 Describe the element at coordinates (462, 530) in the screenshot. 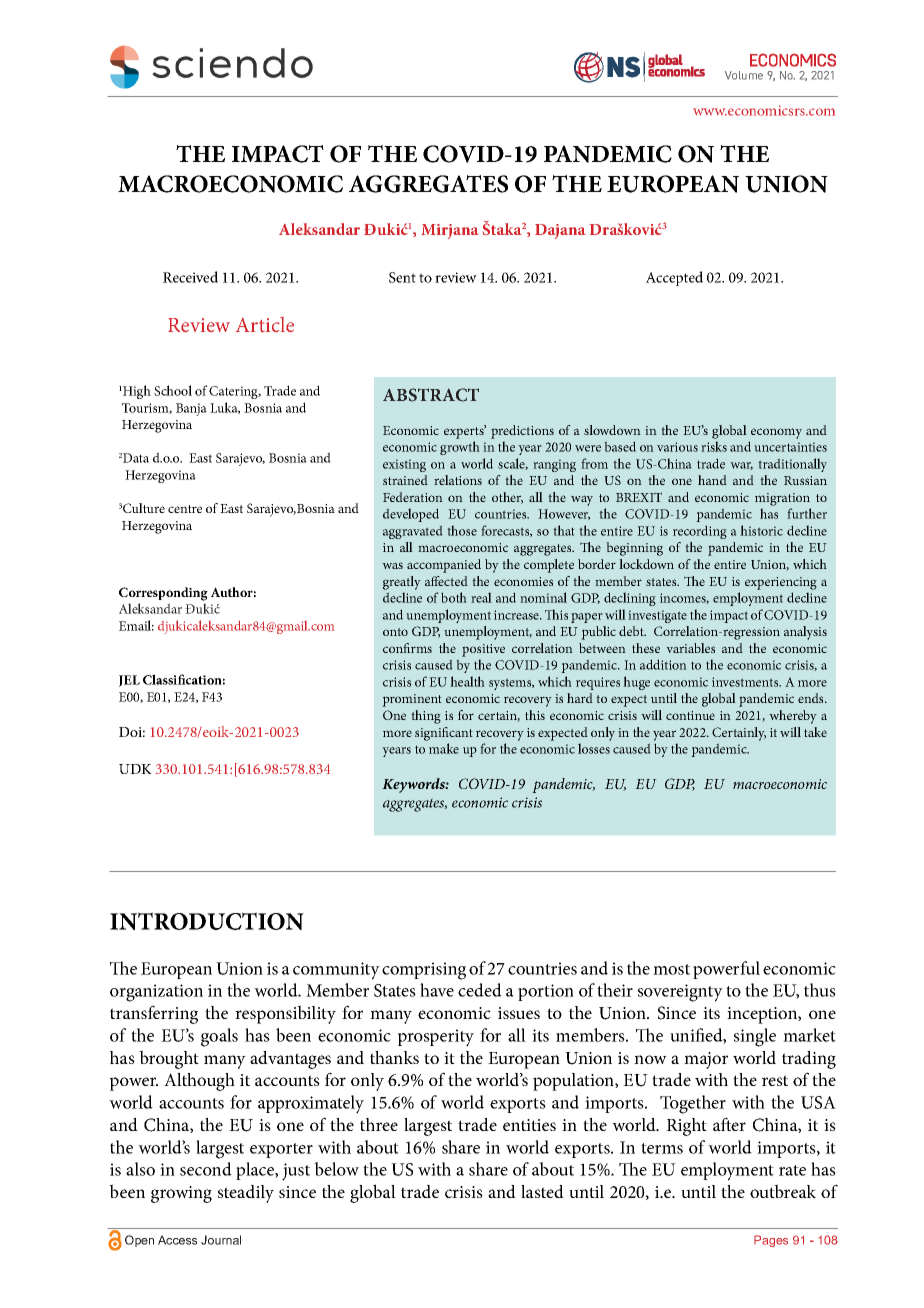

I see `those` at that location.
